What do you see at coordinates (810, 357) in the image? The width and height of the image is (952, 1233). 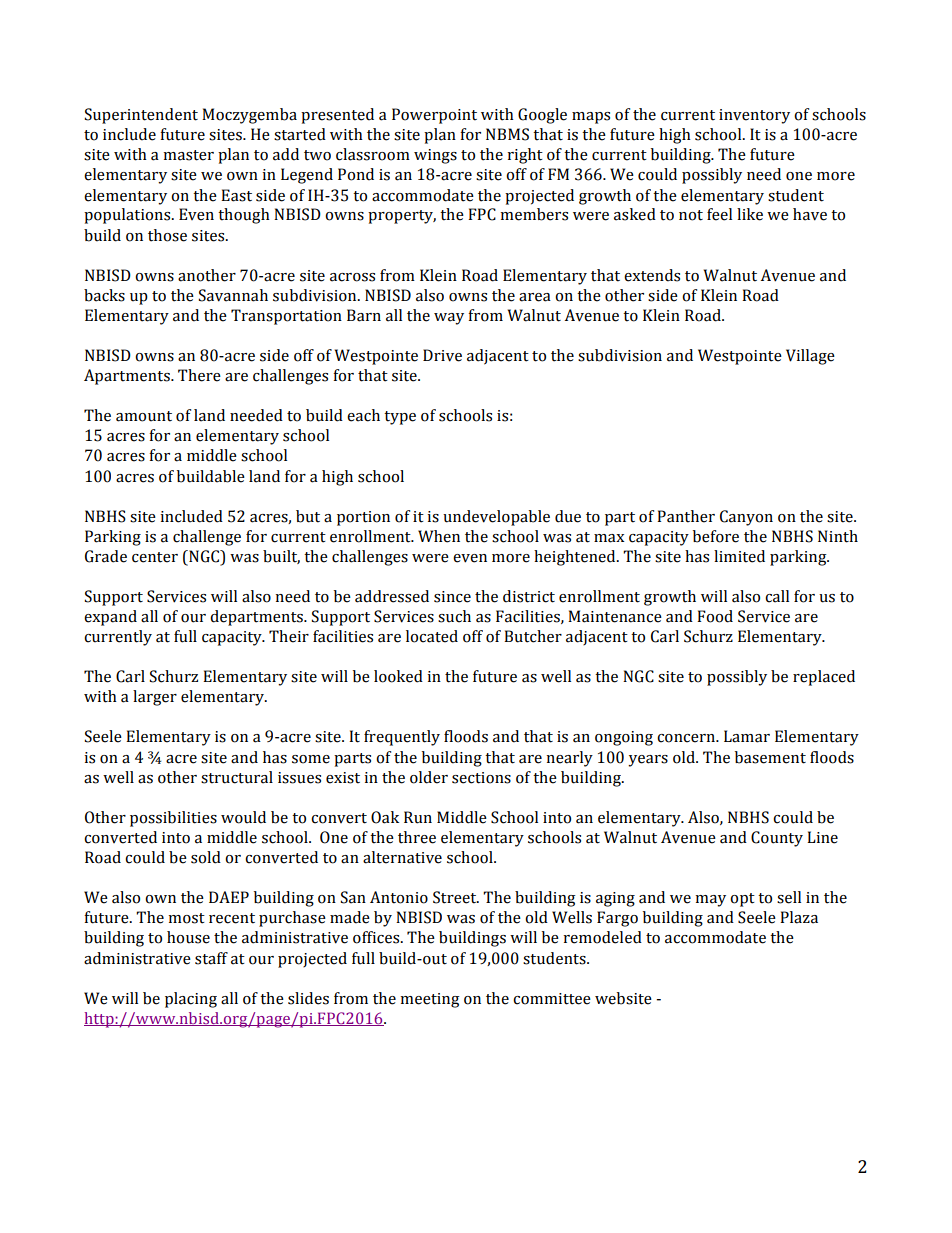 I see `Village` at bounding box center [810, 357].
